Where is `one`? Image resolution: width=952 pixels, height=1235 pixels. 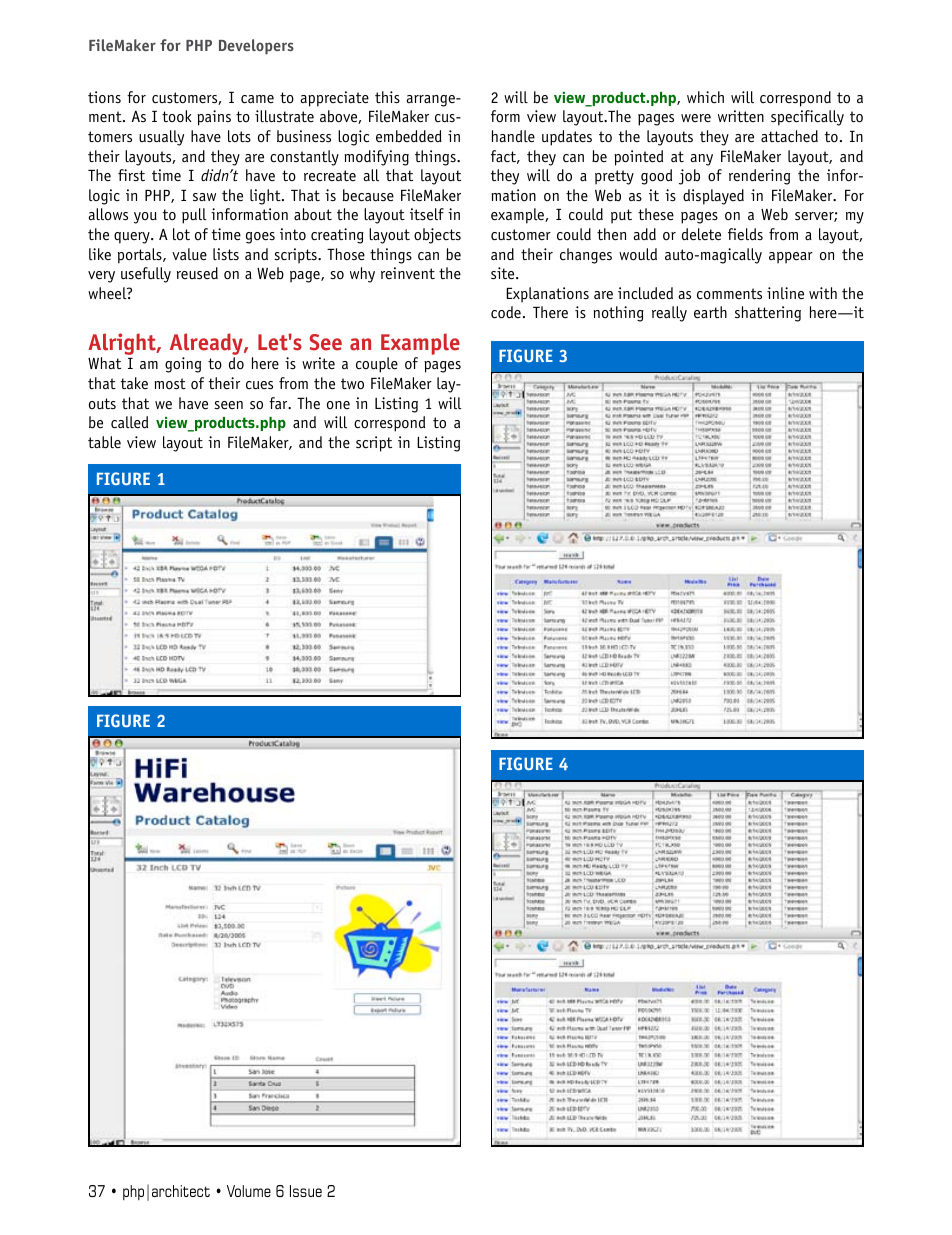
one is located at coordinates (338, 405).
